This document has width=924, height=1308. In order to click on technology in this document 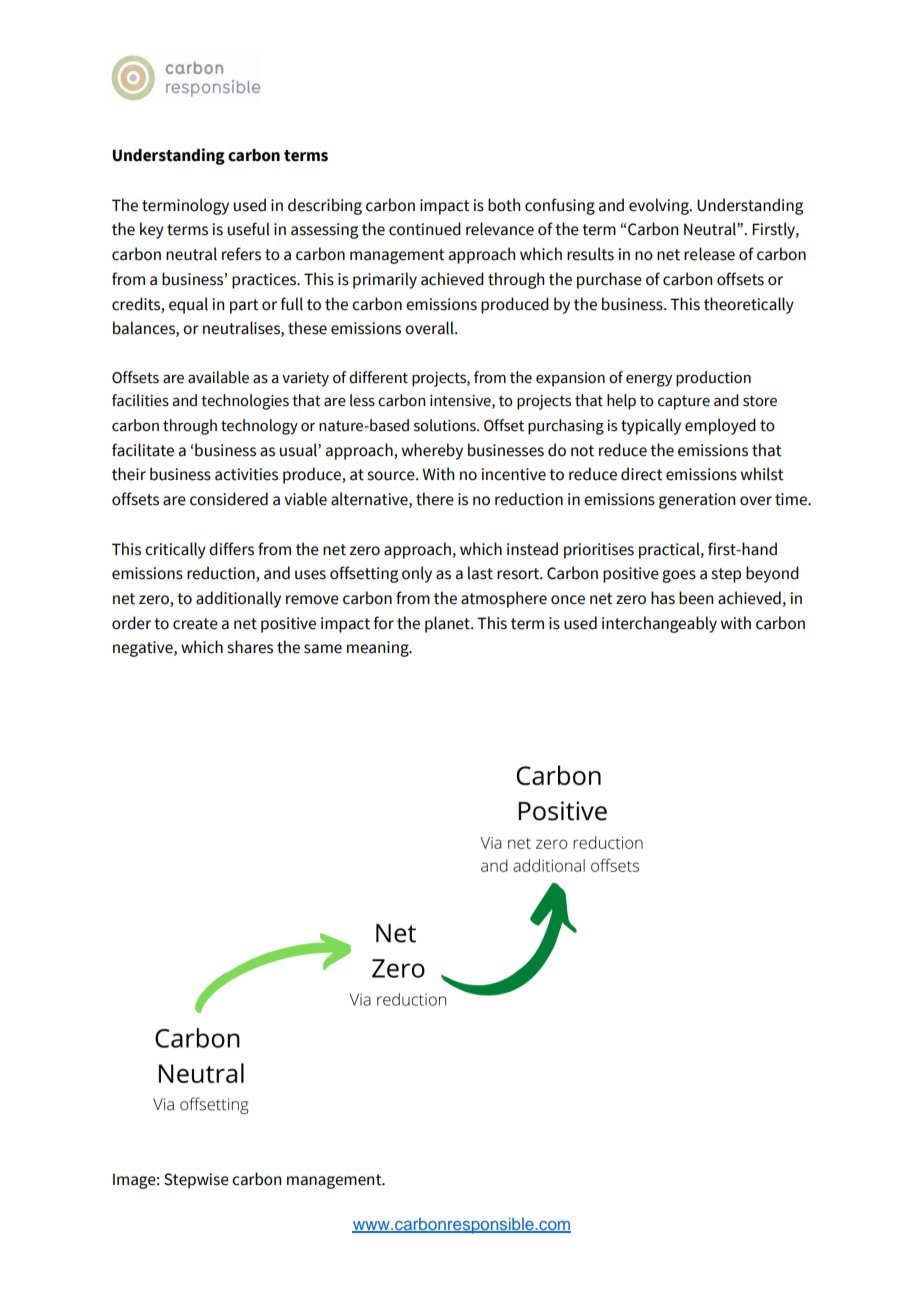, I will do `click(259, 427)`.
